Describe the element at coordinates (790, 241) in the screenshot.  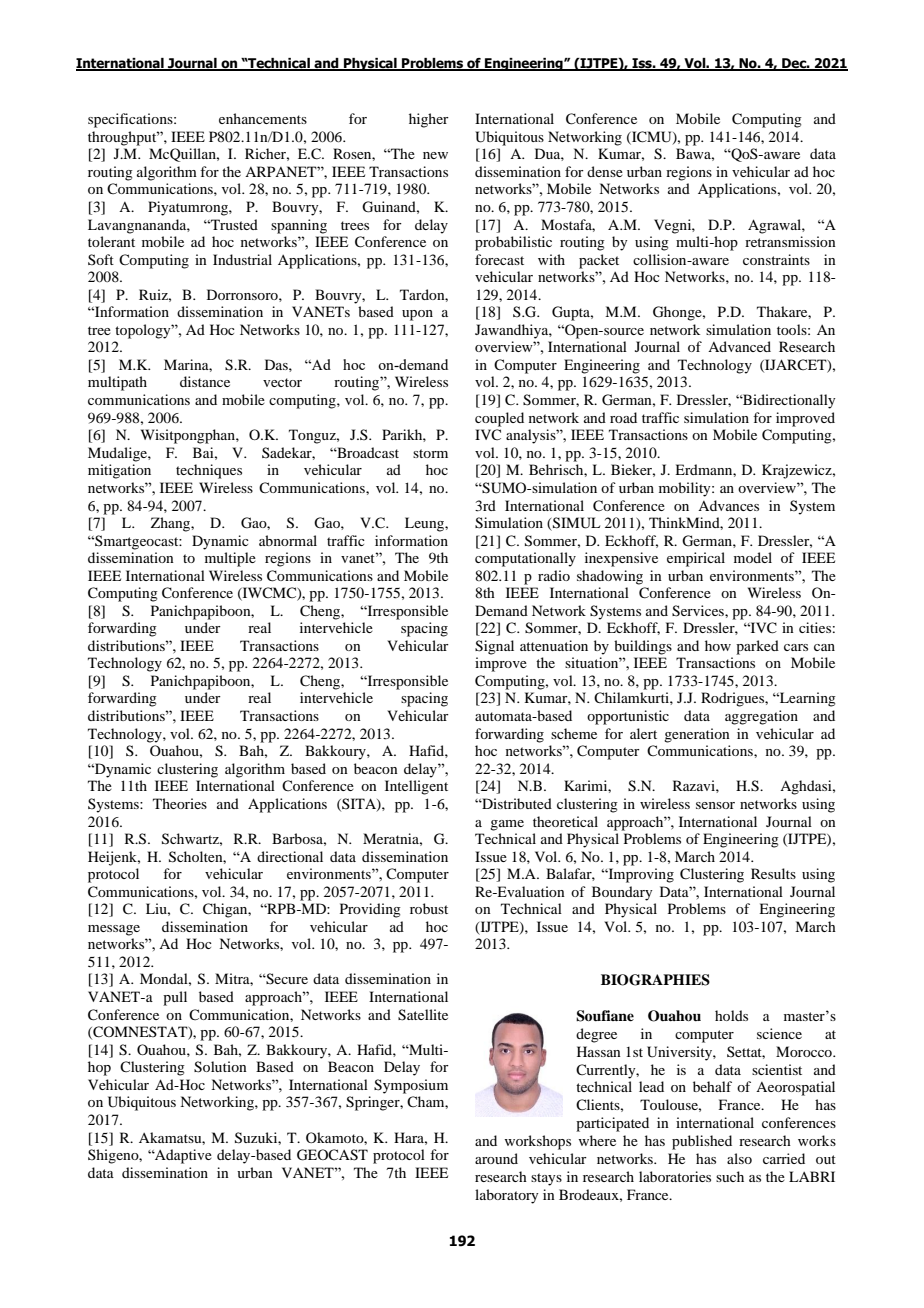
I see `retransmission` at that location.
